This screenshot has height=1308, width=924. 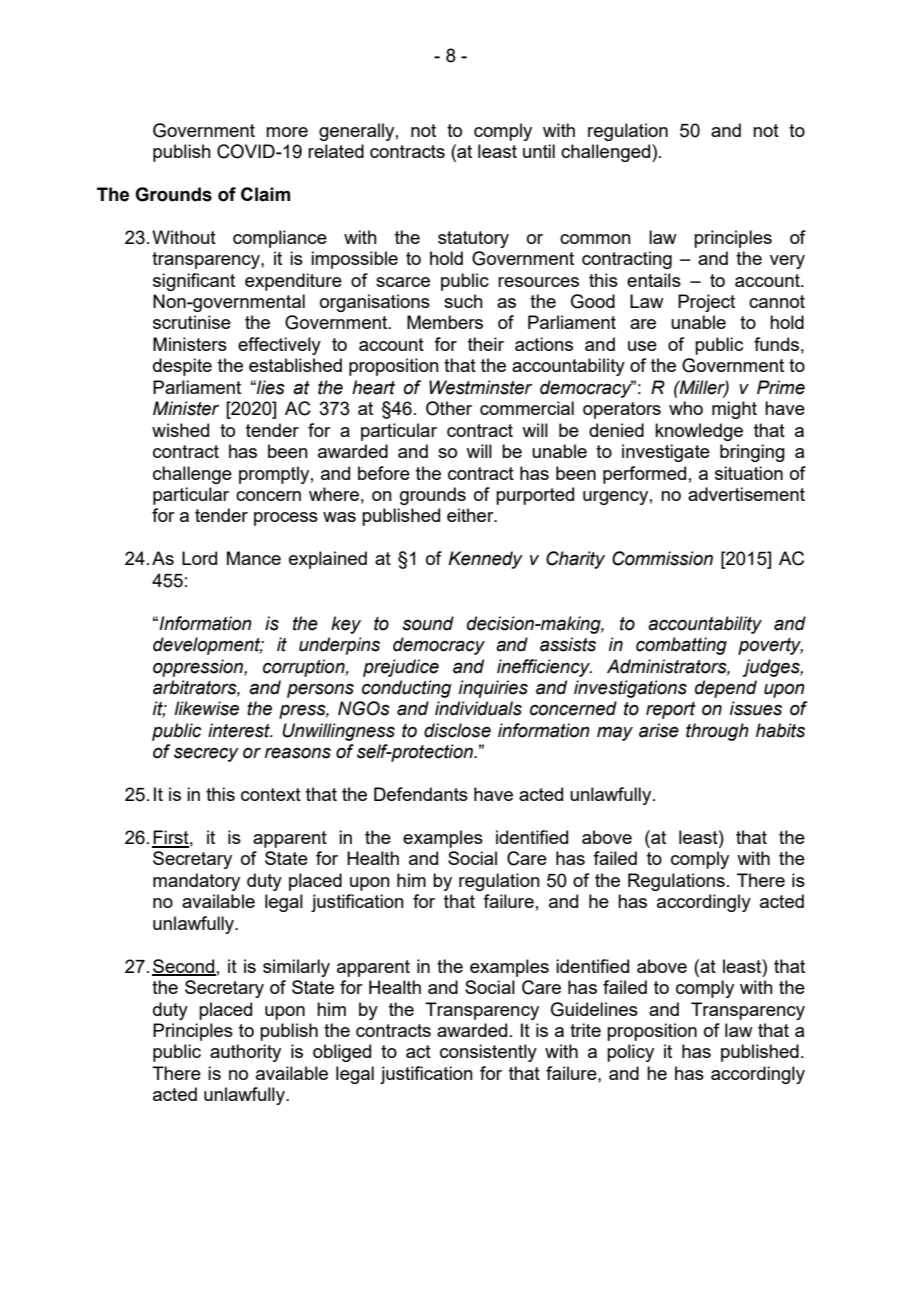 What do you see at coordinates (265, 194) in the screenshot?
I see `Claim` at bounding box center [265, 194].
